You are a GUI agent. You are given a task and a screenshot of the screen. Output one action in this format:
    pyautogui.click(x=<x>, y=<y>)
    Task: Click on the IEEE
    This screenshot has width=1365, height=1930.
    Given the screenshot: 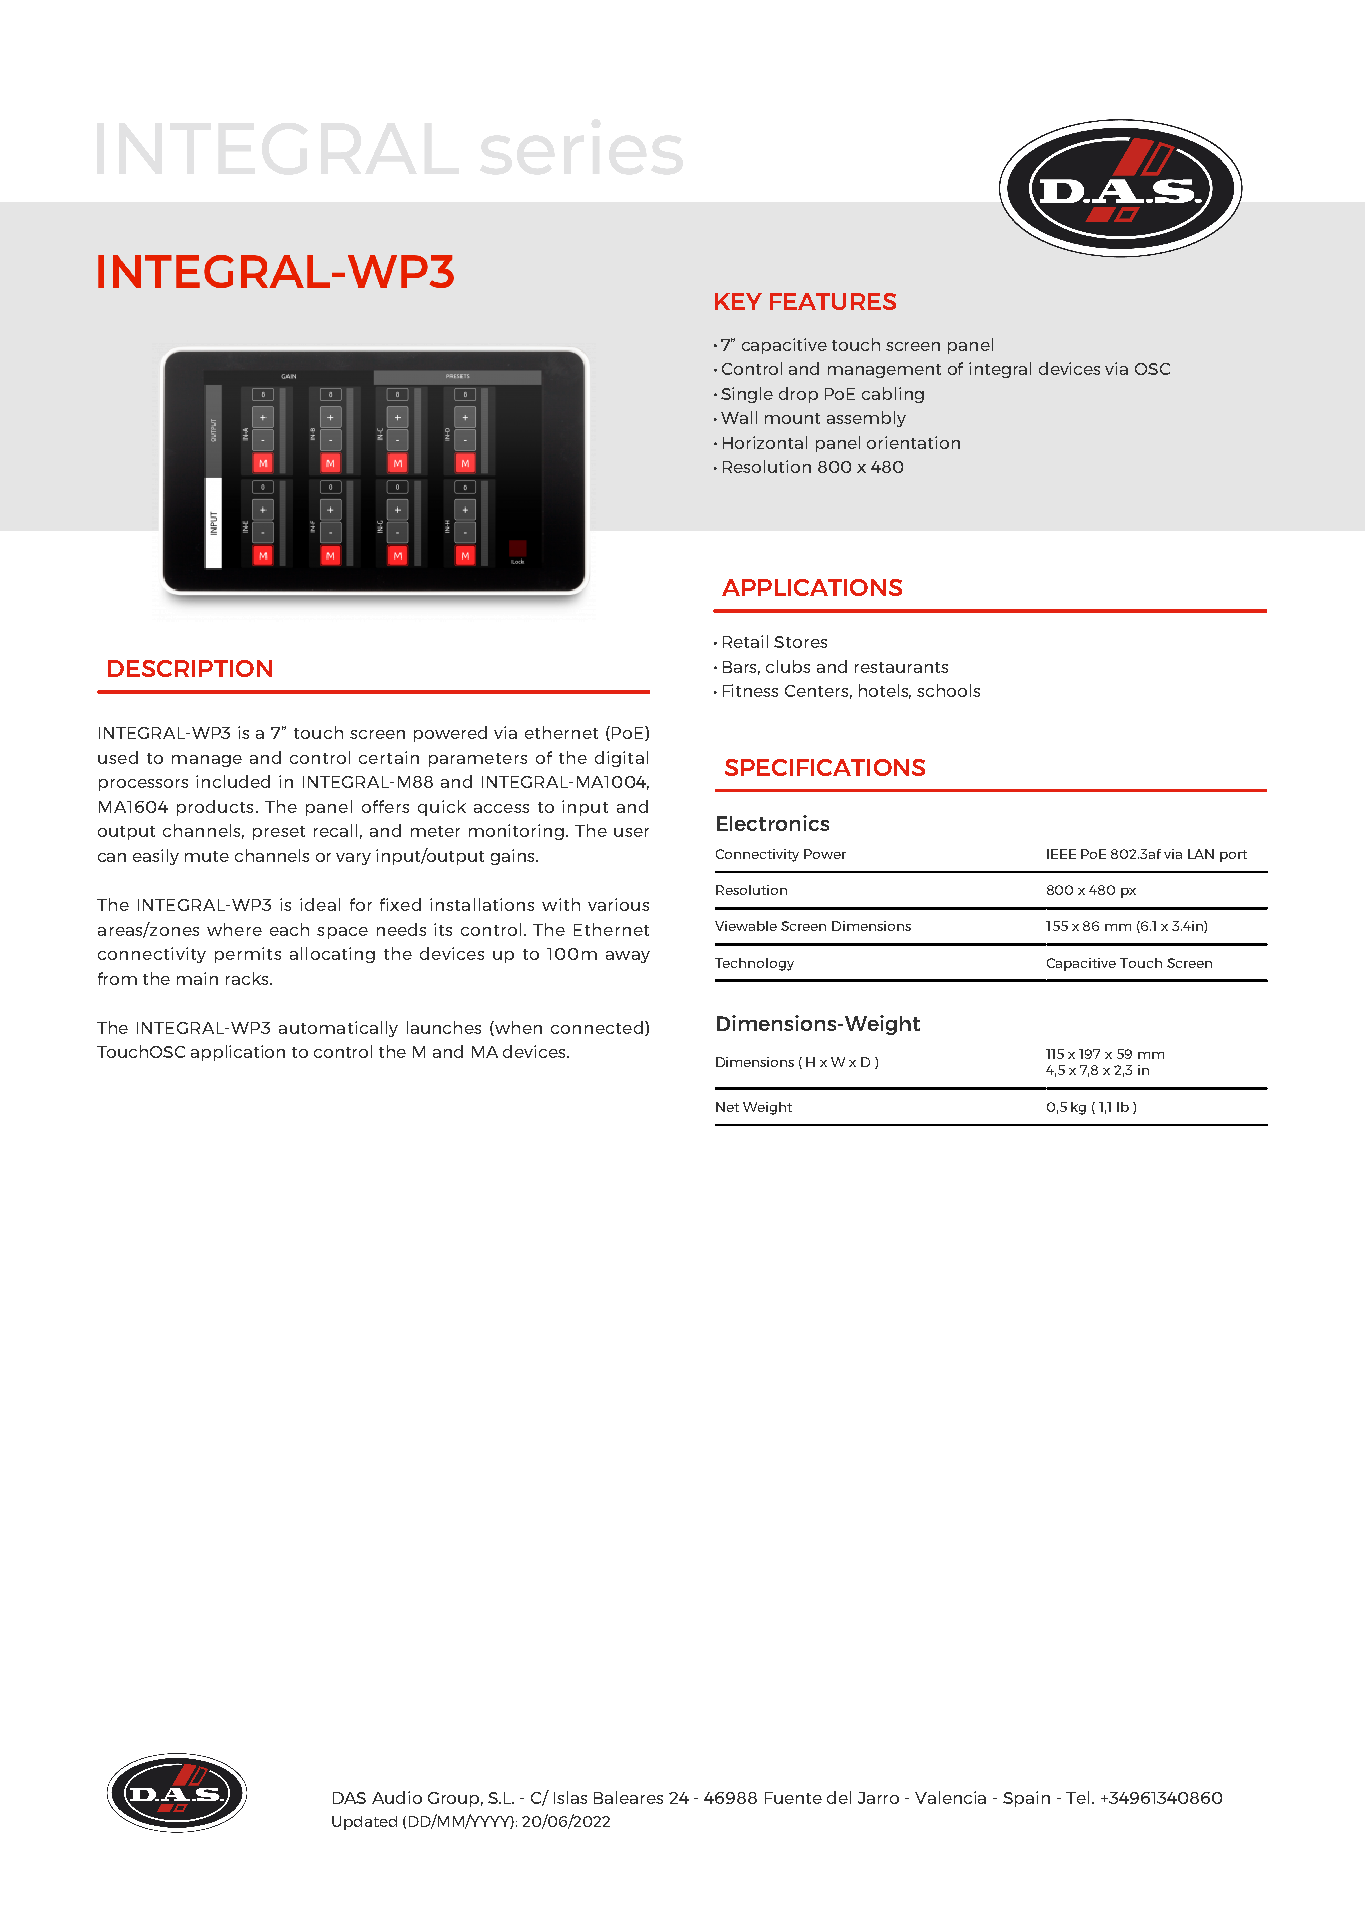 What is the action you would take?
    pyautogui.click(x=1061, y=854)
